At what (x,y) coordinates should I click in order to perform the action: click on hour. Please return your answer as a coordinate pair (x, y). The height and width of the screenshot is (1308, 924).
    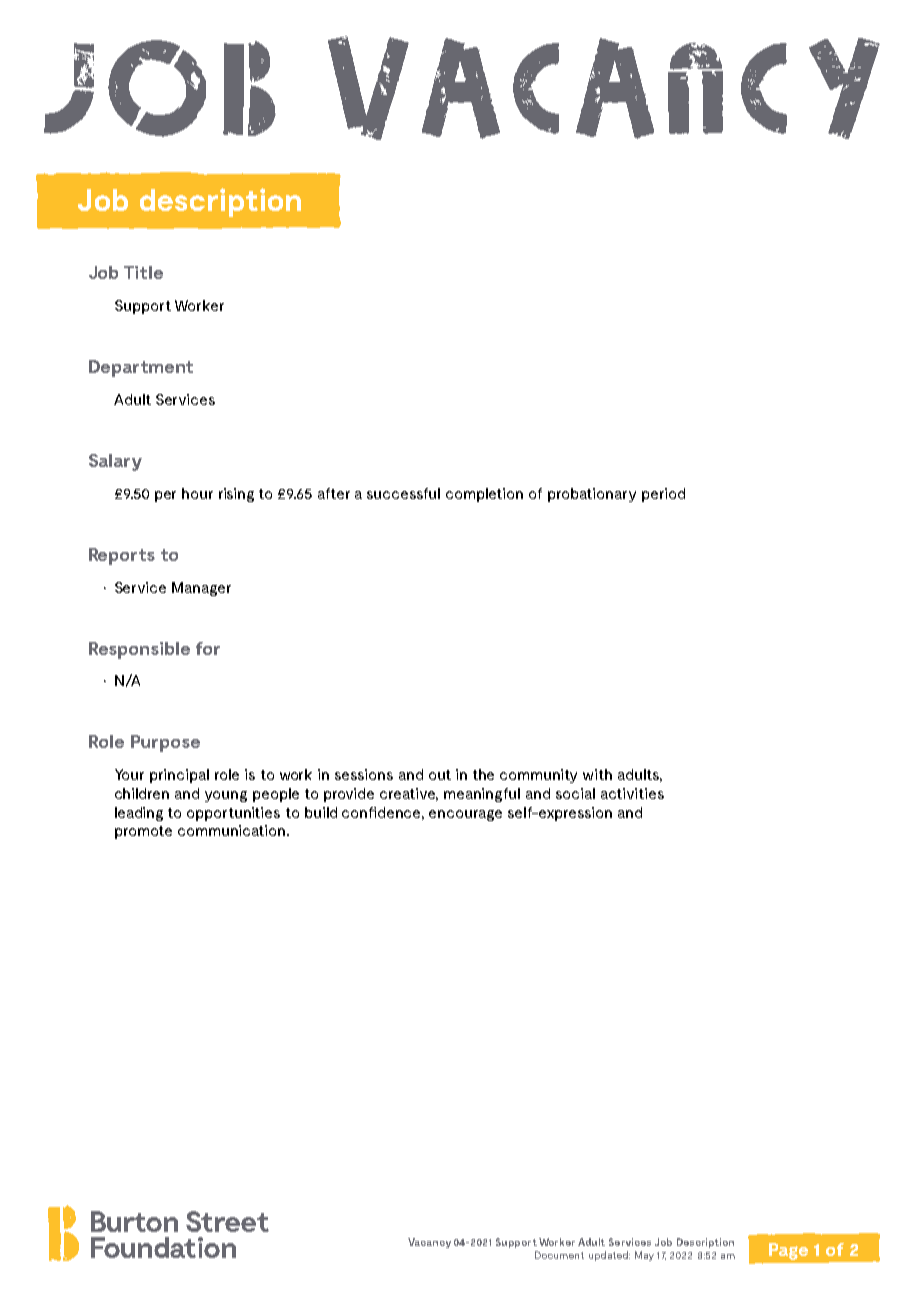
    Looking at the image, I should click on (197, 493).
